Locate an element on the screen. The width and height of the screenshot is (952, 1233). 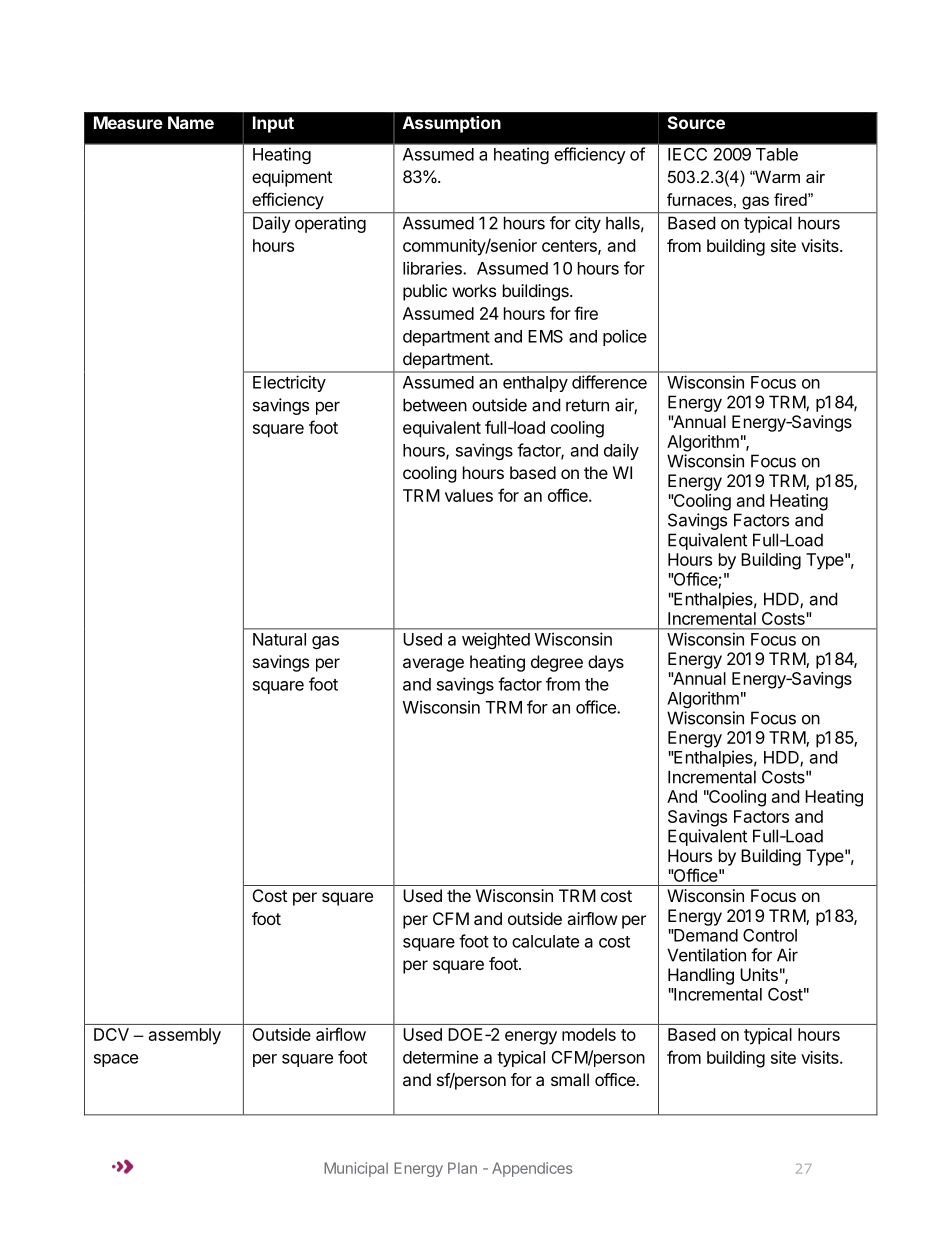
Plan is located at coordinates (462, 1168).
